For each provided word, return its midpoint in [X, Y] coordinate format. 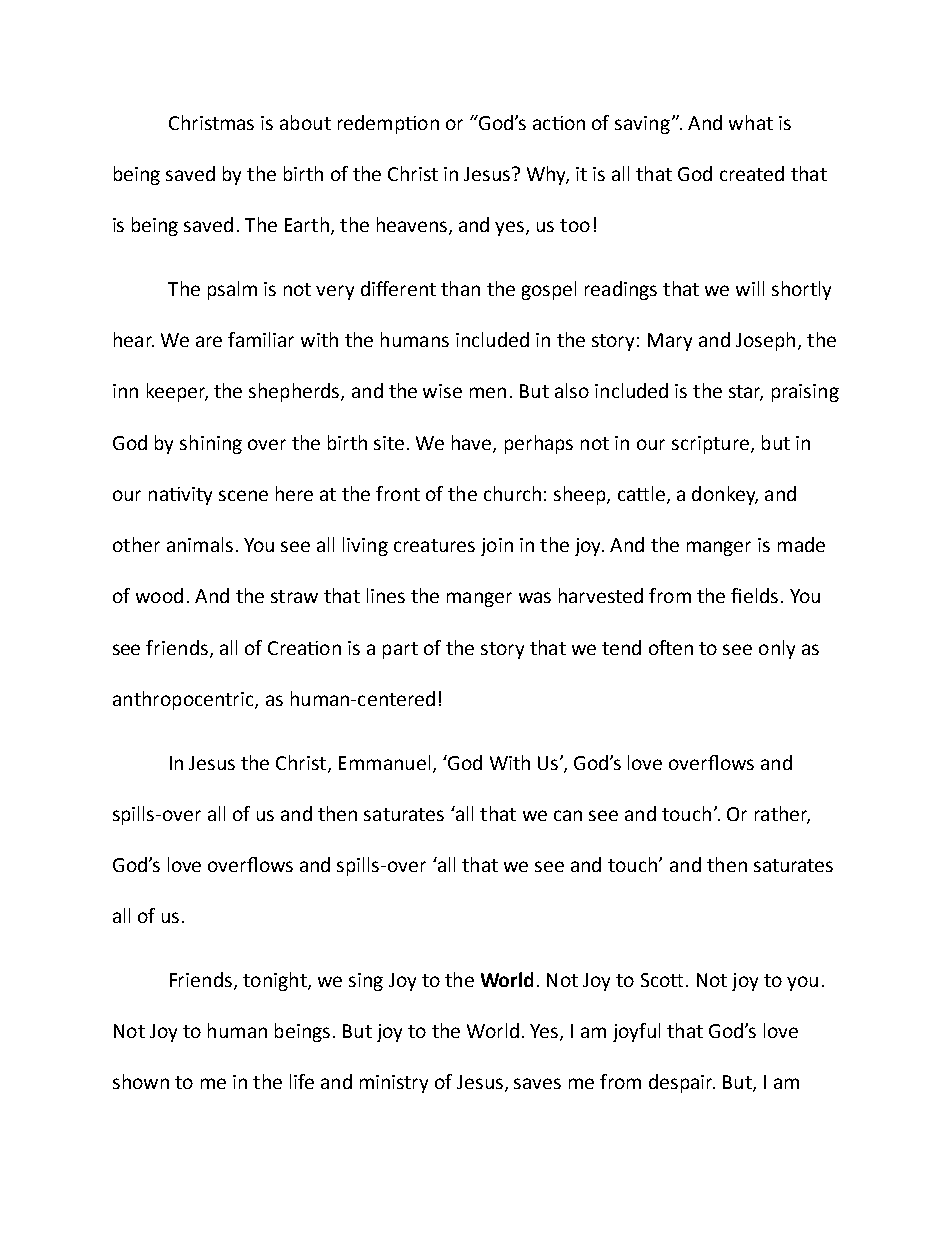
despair [682, 1083]
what [751, 122]
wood [159, 595]
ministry [394, 1084]
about [305, 122]
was [535, 597]
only [777, 649]
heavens [412, 224]
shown [141, 1081]
